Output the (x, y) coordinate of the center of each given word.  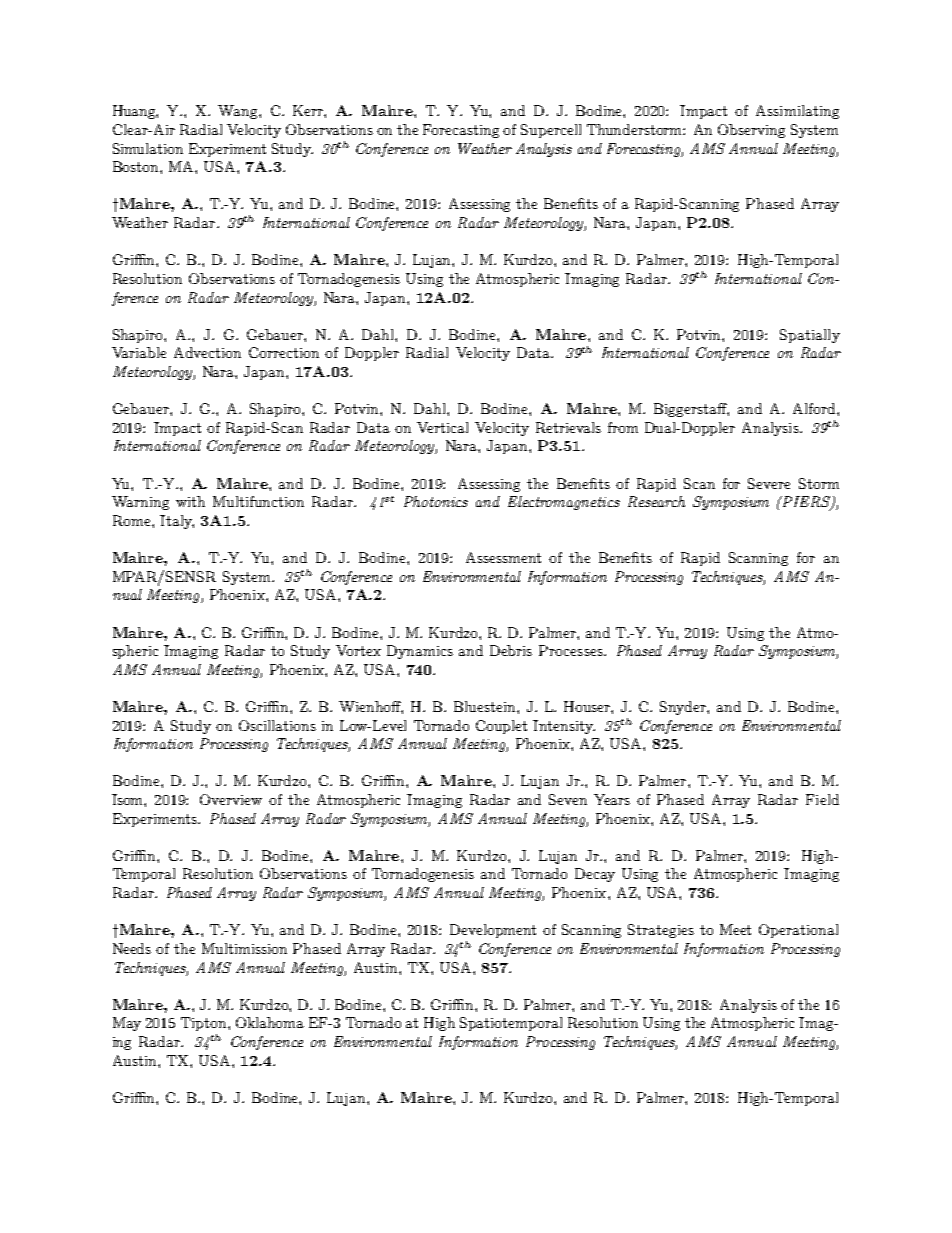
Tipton (205, 1024)
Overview (231, 799)
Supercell (551, 131)
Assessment (503, 557)
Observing (751, 131)
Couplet (501, 727)
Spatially (810, 336)
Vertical (442, 427)
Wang (239, 112)
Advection (207, 352)
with (190, 501)
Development (493, 931)
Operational (798, 931)
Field (822, 799)
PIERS (806, 503)
